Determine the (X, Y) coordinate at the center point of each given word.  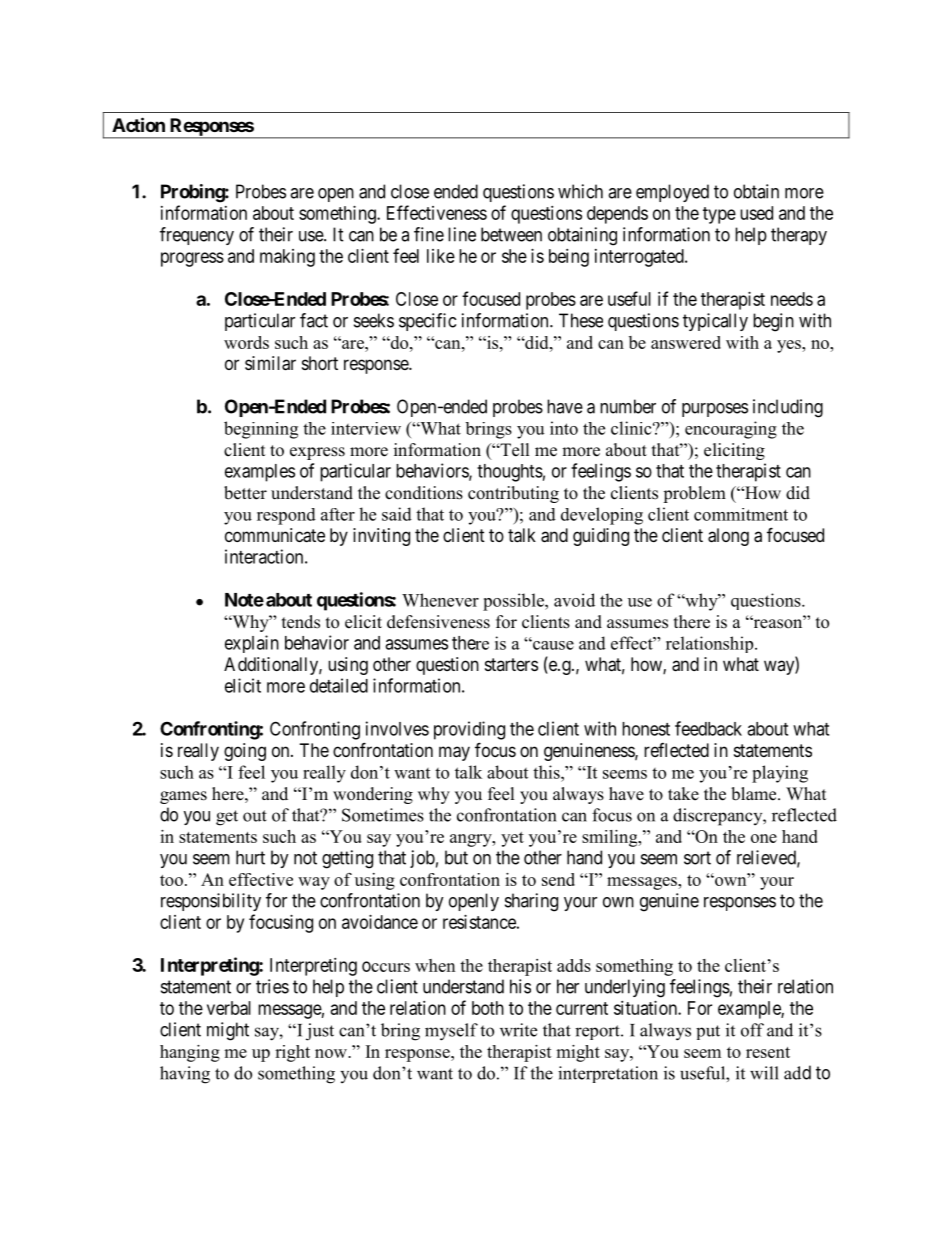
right (292, 1053)
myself (451, 1032)
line (462, 234)
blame (755, 794)
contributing (513, 494)
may (454, 753)
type (719, 215)
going (245, 752)
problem (694, 494)
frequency (197, 236)
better (245, 493)
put (708, 1032)
